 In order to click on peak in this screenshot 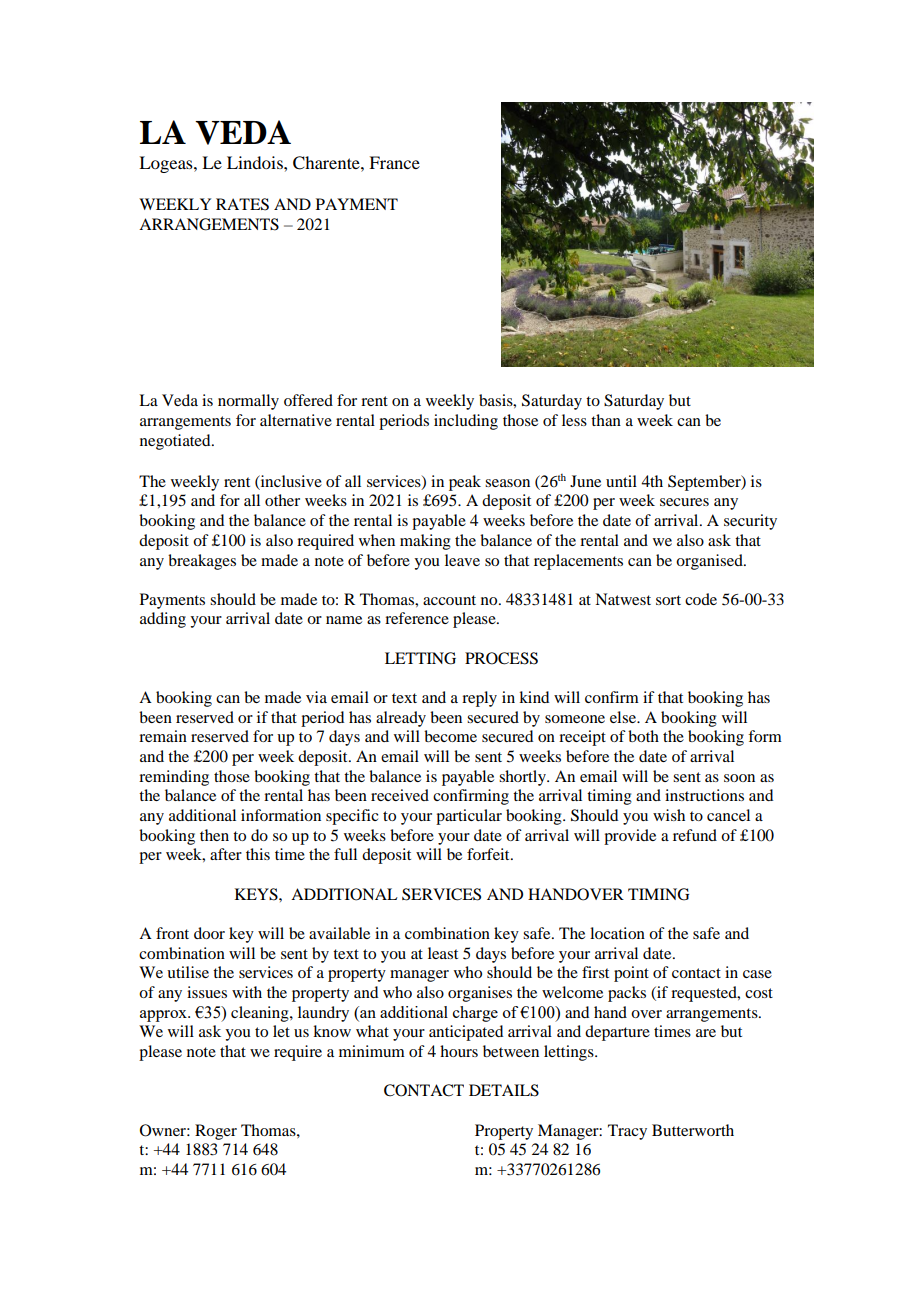, I will do `click(465, 483)`.
